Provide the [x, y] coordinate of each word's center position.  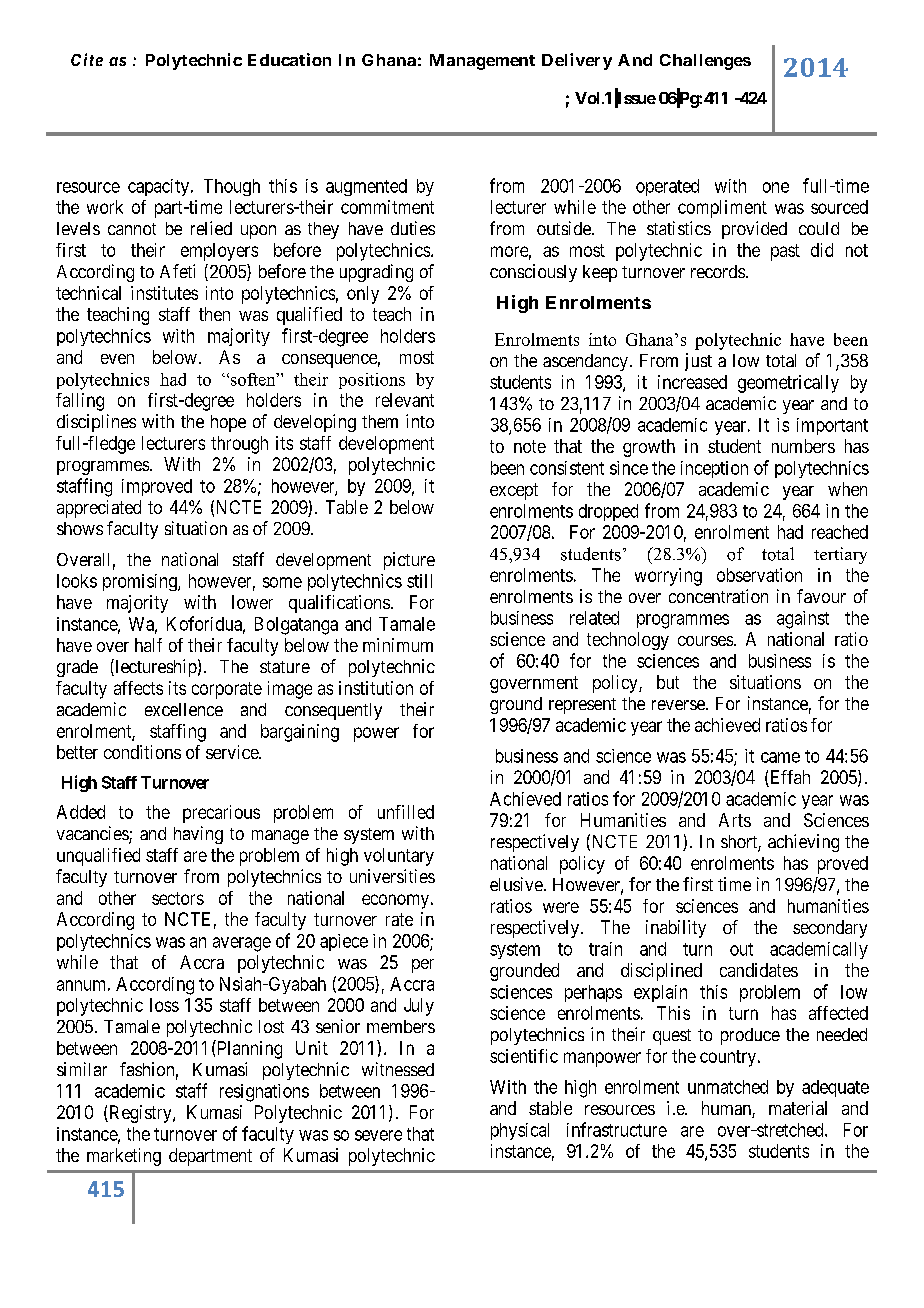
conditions [142, 752]
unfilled [406, 812]
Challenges [705, 62]
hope [228, 423]
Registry [140, 1114]
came [780, 757]
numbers [803, 446]
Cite [87, 59]
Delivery [577, 61]
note [530, 446]
